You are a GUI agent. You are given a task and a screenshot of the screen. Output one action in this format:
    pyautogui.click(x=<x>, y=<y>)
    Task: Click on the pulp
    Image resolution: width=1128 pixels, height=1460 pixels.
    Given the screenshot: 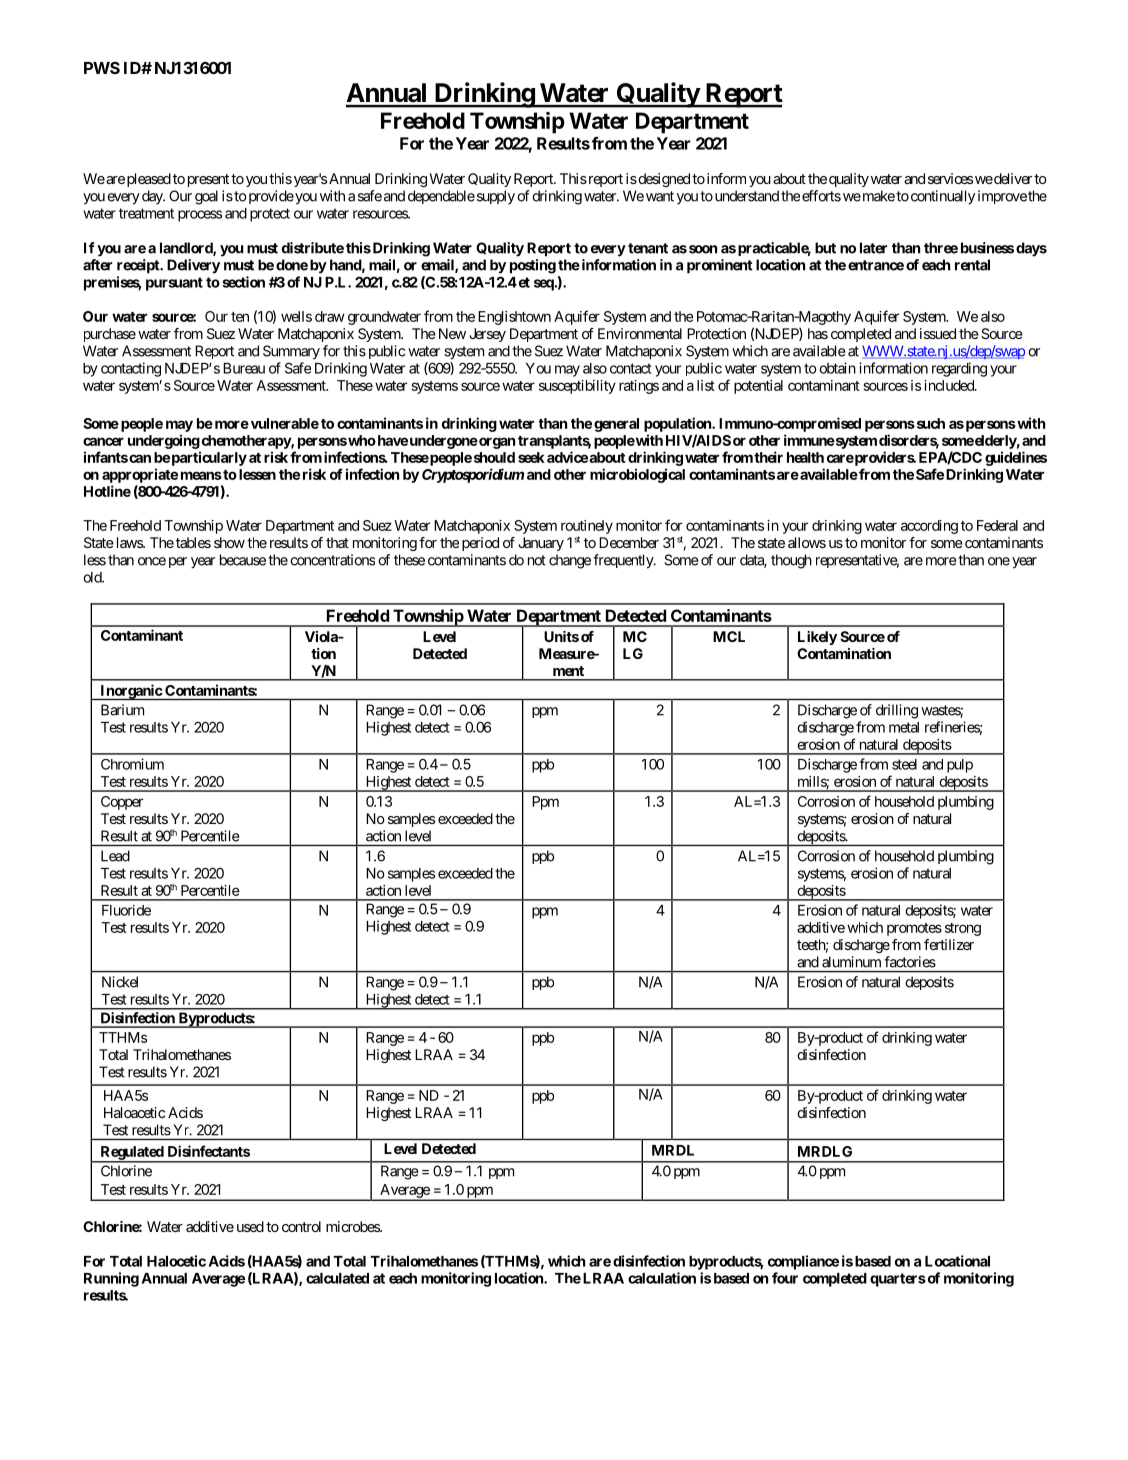 What is the action you would take?
    pyautogui.click(x=960, y=766)
